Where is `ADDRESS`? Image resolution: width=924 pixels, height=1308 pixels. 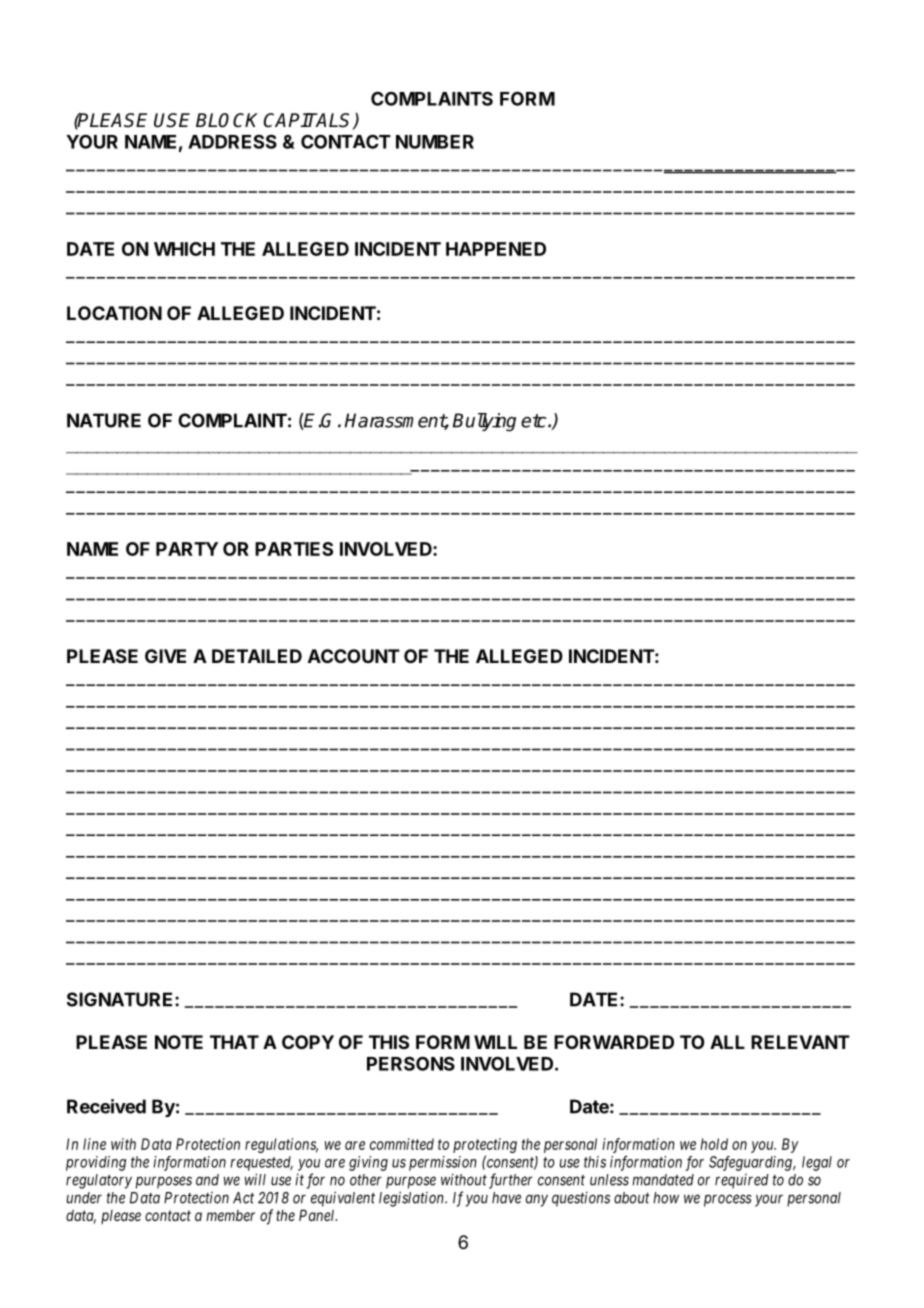
ADDRESS is located at coordinates (232, 141).
